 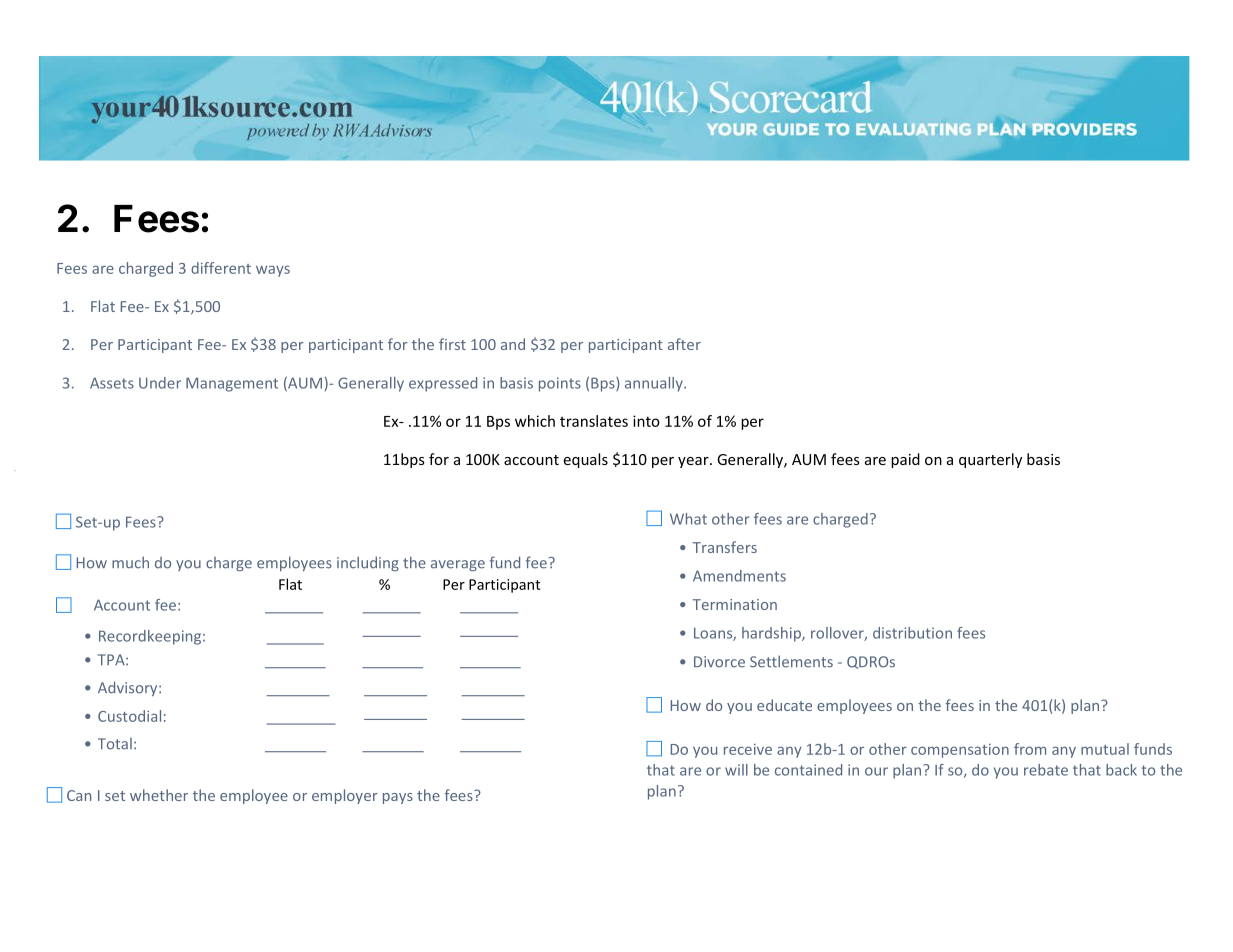 I want to click on rebate, so click(x=1046, y=770).
